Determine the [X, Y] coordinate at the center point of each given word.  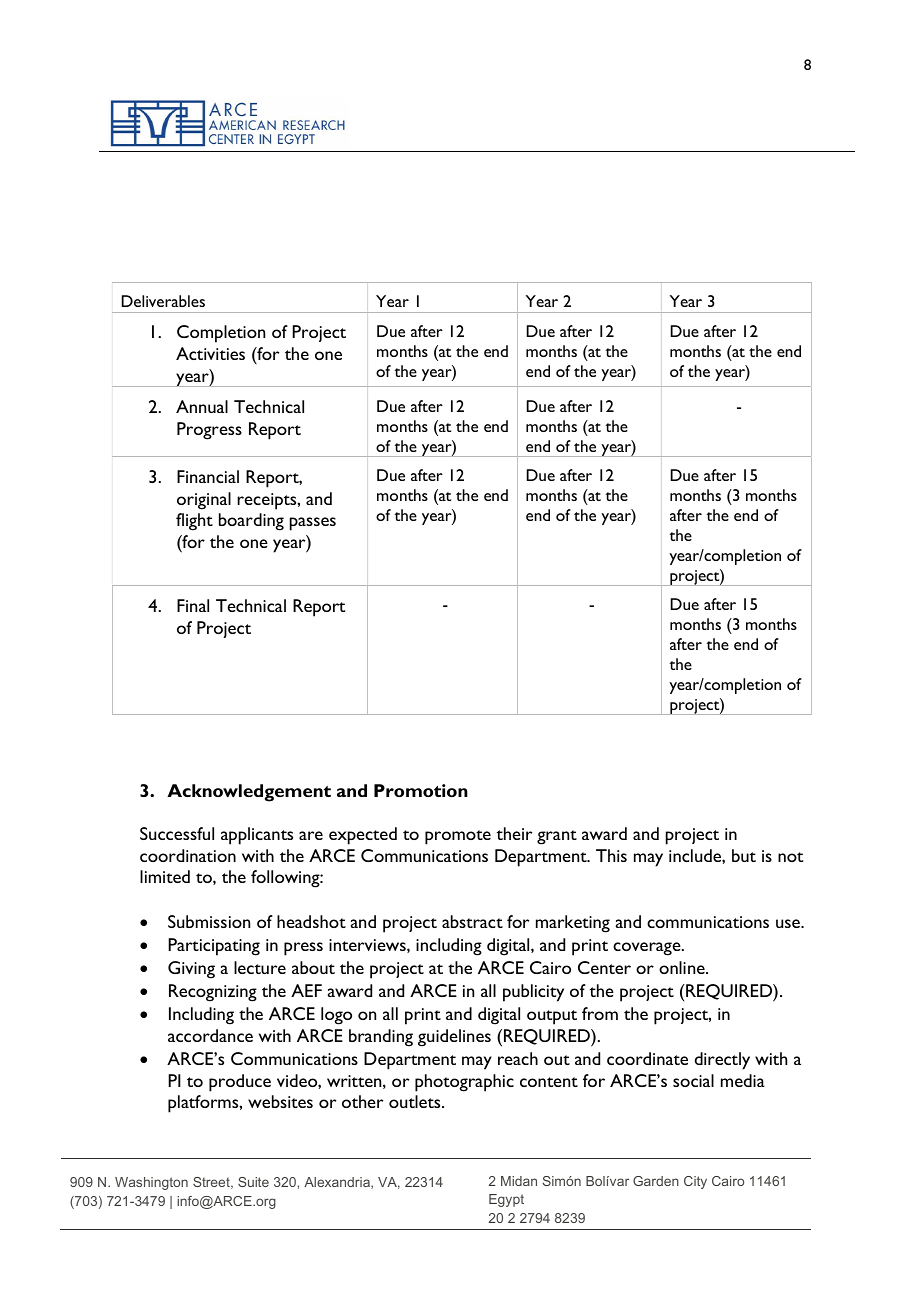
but [744, 855]
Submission [209, 921]
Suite [253, 1182]
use [789, 923]
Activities [210, 353]
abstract [472, 921]
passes [313, 524]
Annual [202, 406]
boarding [251, 522]
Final [193, 605]
